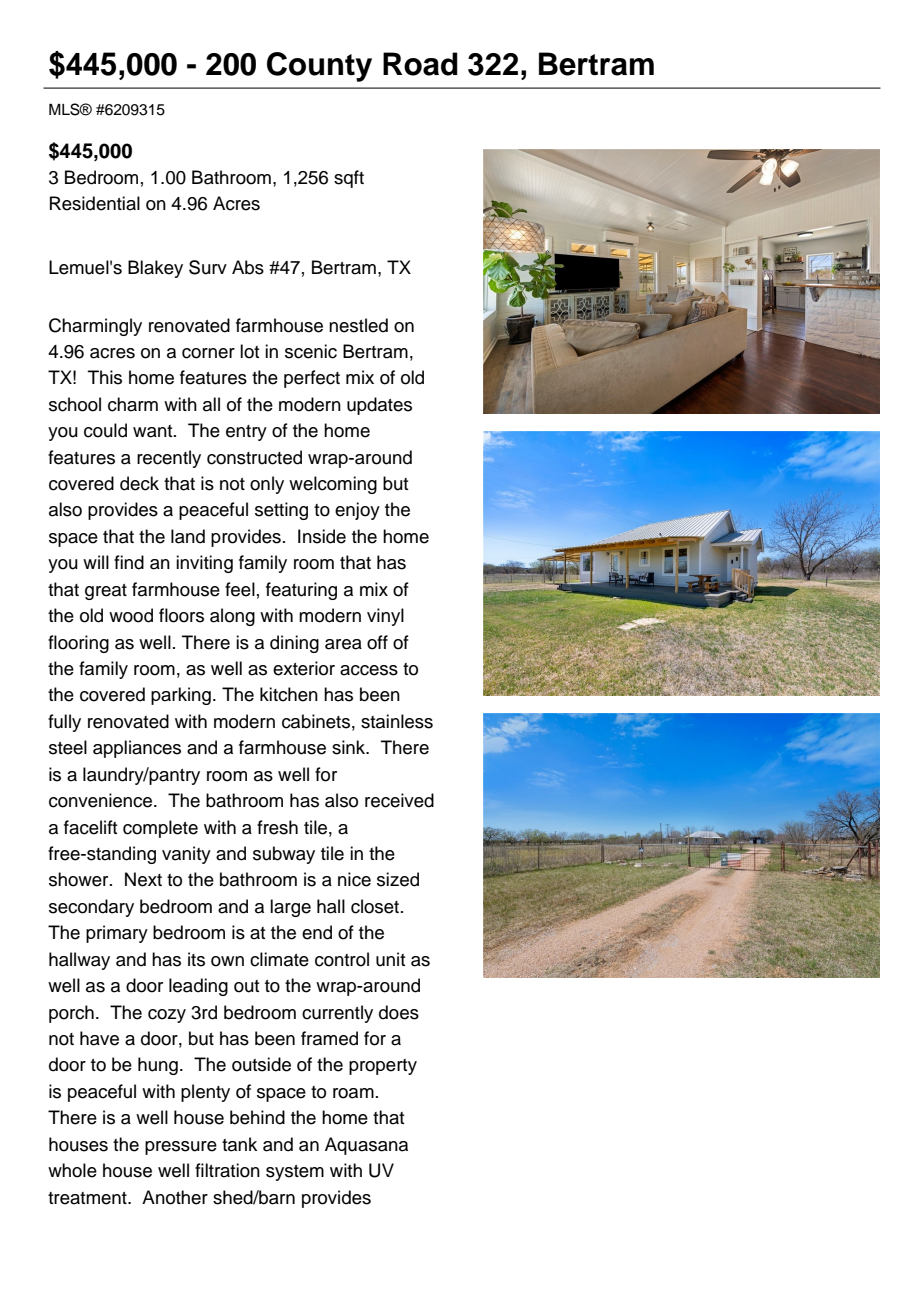 The height and width of the screenshot is (1308, 924). What do you see at coordinates (102, 800) in the screenshot?
I see `convenience` at bounding box center [102, 800].
